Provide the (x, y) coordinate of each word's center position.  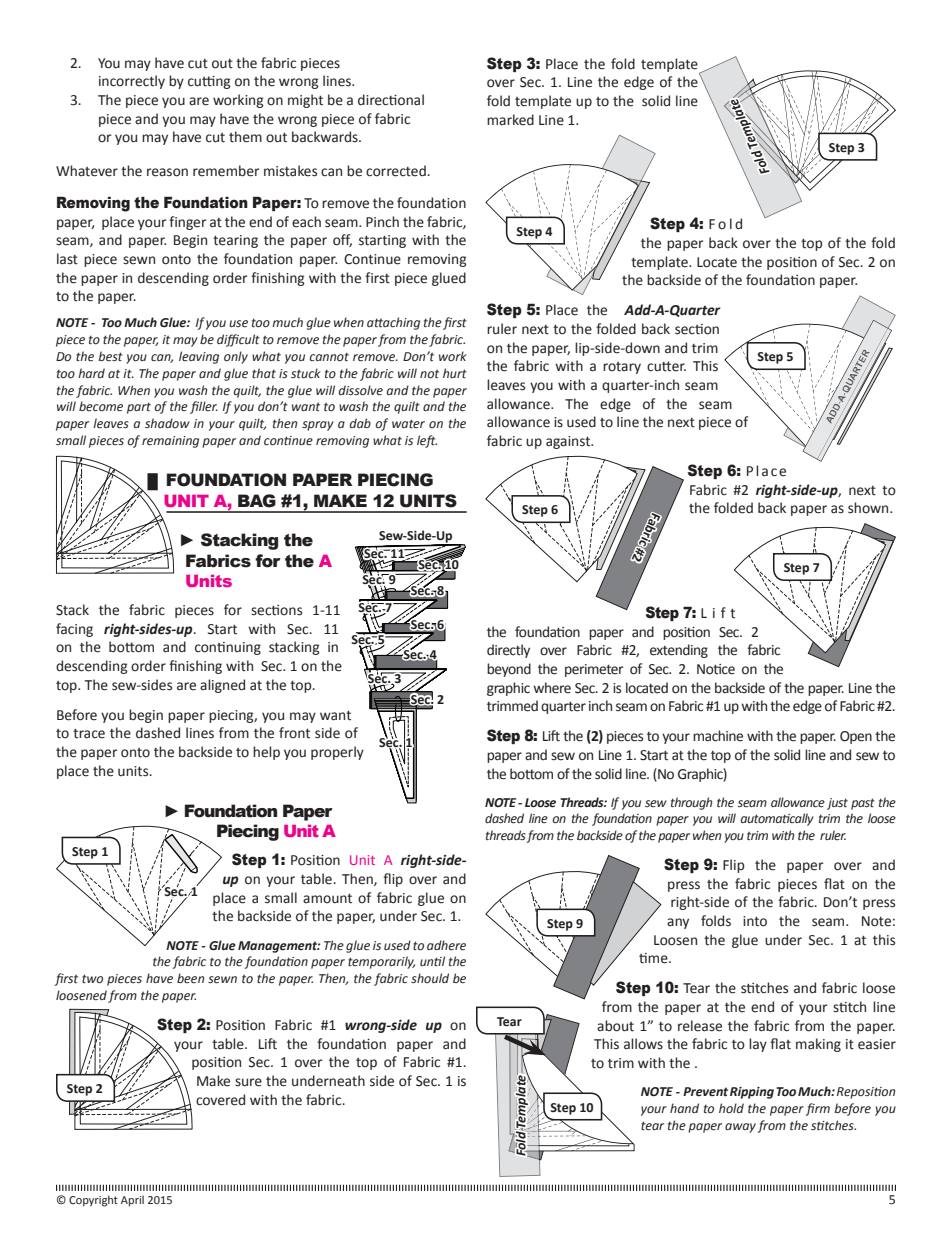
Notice (716, 669)
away (740, 1128)
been (190, 978)
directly (508, 651)
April (132, 1201)
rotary (622, 368)
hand (684, 1108)
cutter (666, 366)
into (755, 921)
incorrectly (132, 82)
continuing (228, 648)
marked (510, 120)
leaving (199, 357)
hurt (455, 373)
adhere (446, 945)
